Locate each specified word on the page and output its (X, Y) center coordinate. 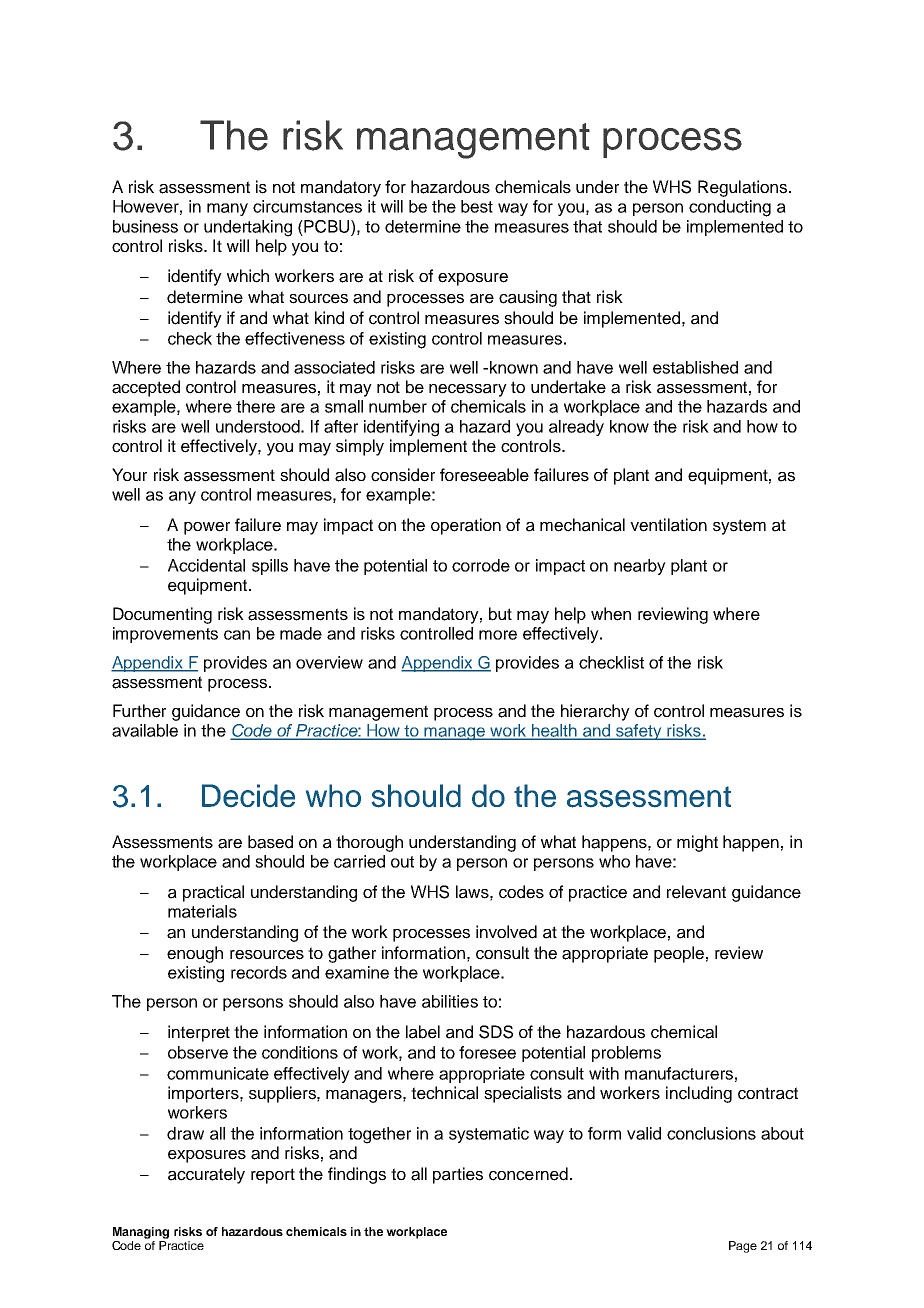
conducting (730, 208)
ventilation (668, 525)
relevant (696, 892)
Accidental (206, 565)
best (477, 206)
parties (458, 1175)
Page (743, 1247)
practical (213, 893)
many (227, 209)
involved (506, 932)
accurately (206, 1175)
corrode (481, 565)
